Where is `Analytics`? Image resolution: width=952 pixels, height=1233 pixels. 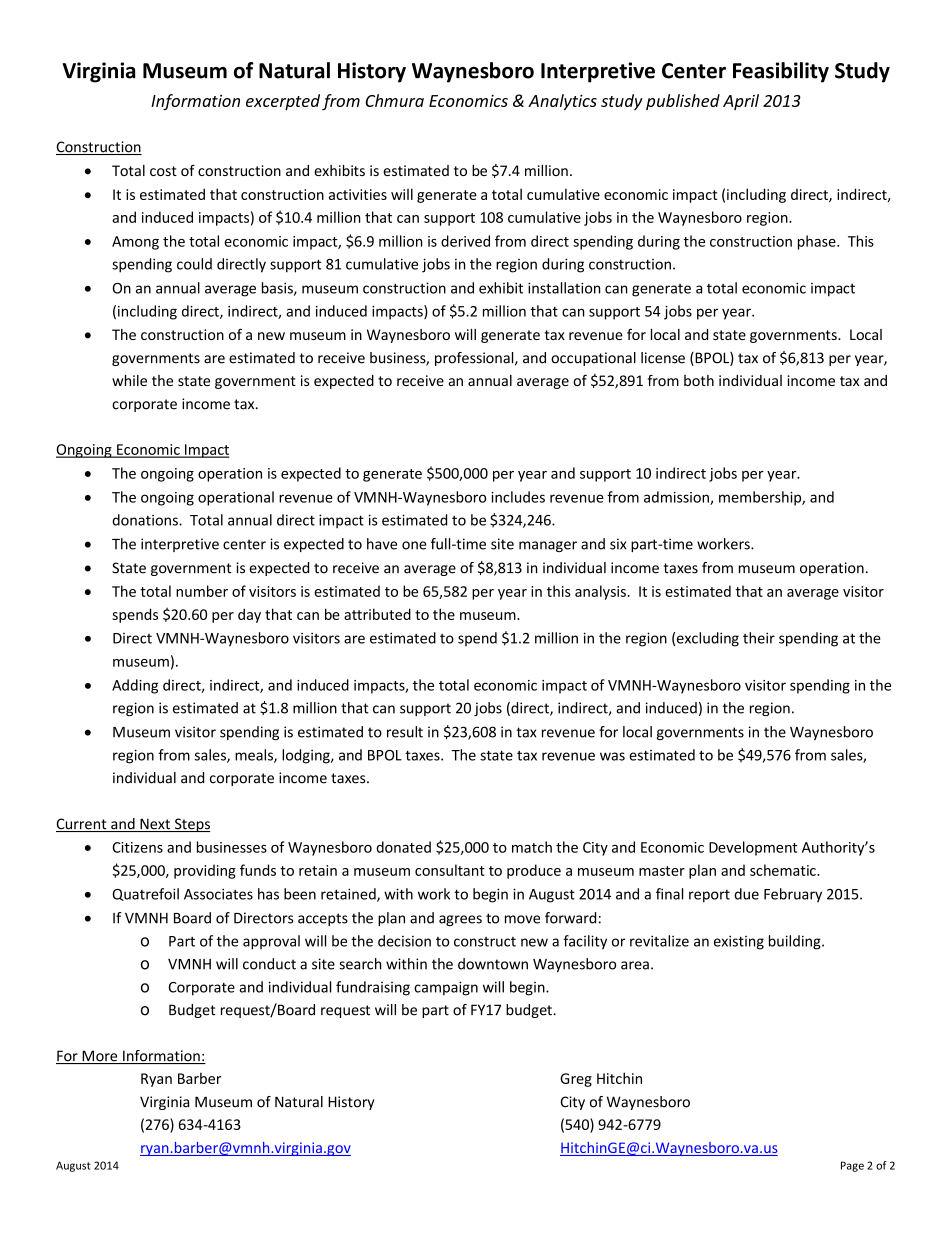 Analytics is located at coordinates (562, 102).
